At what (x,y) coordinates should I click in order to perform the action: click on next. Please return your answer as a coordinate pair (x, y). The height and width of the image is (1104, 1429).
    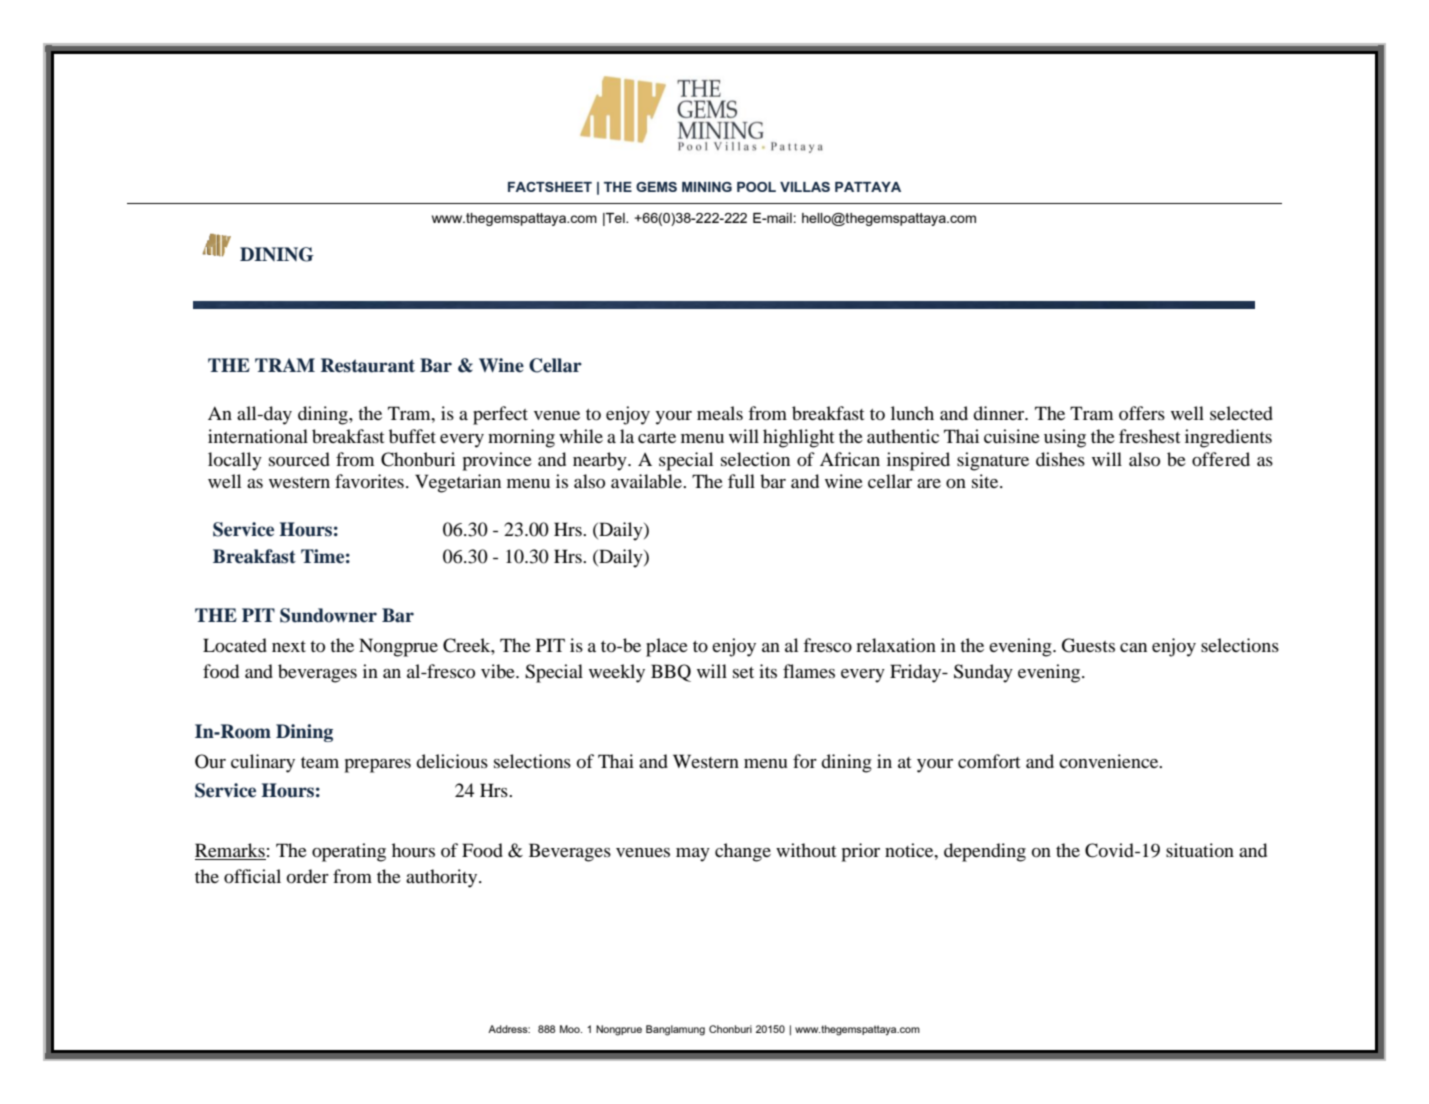
    Looking at the image, I should click on (289, 646).
